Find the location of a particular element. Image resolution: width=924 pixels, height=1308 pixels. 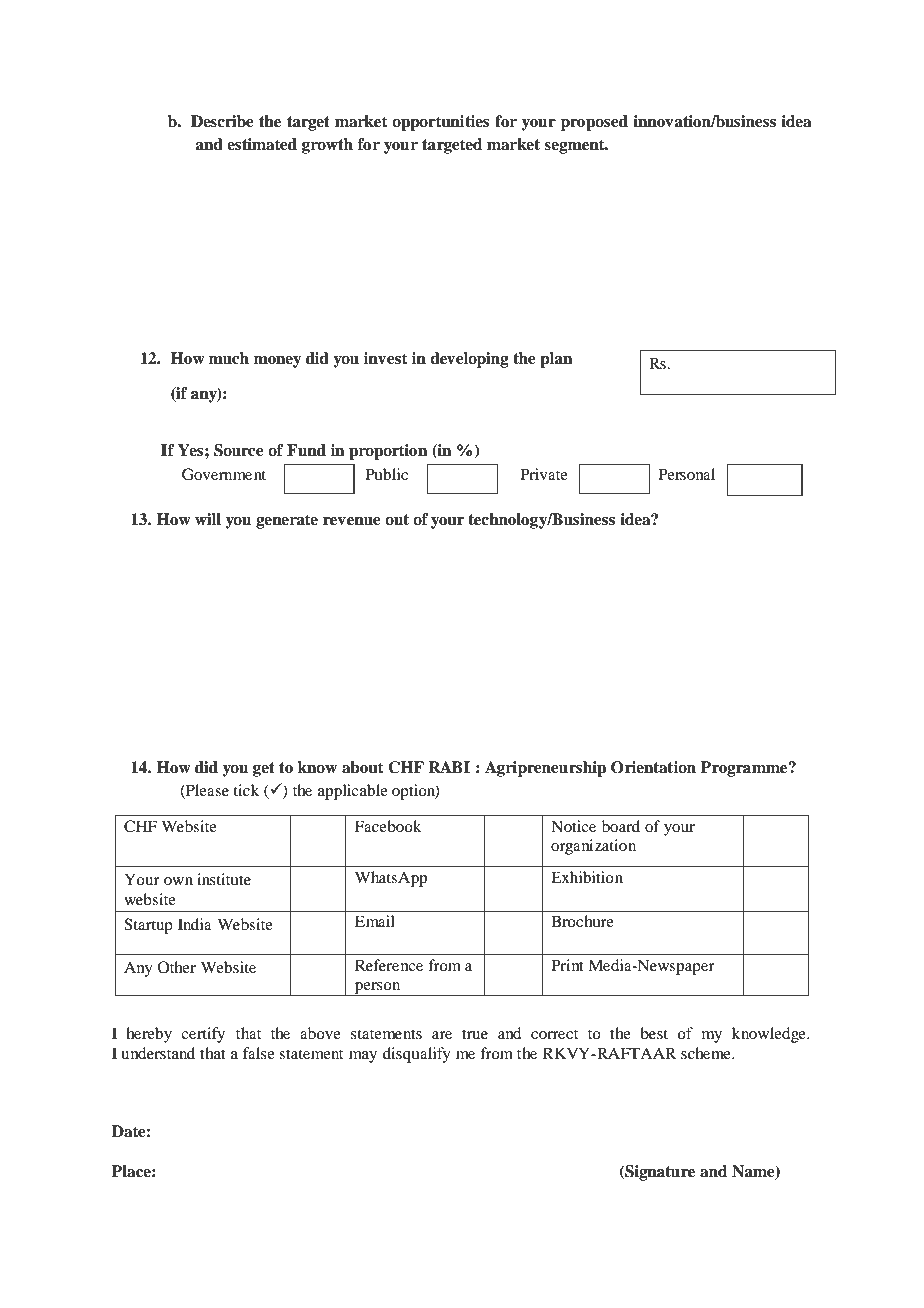

Private is located at coordinates (544, 474).
